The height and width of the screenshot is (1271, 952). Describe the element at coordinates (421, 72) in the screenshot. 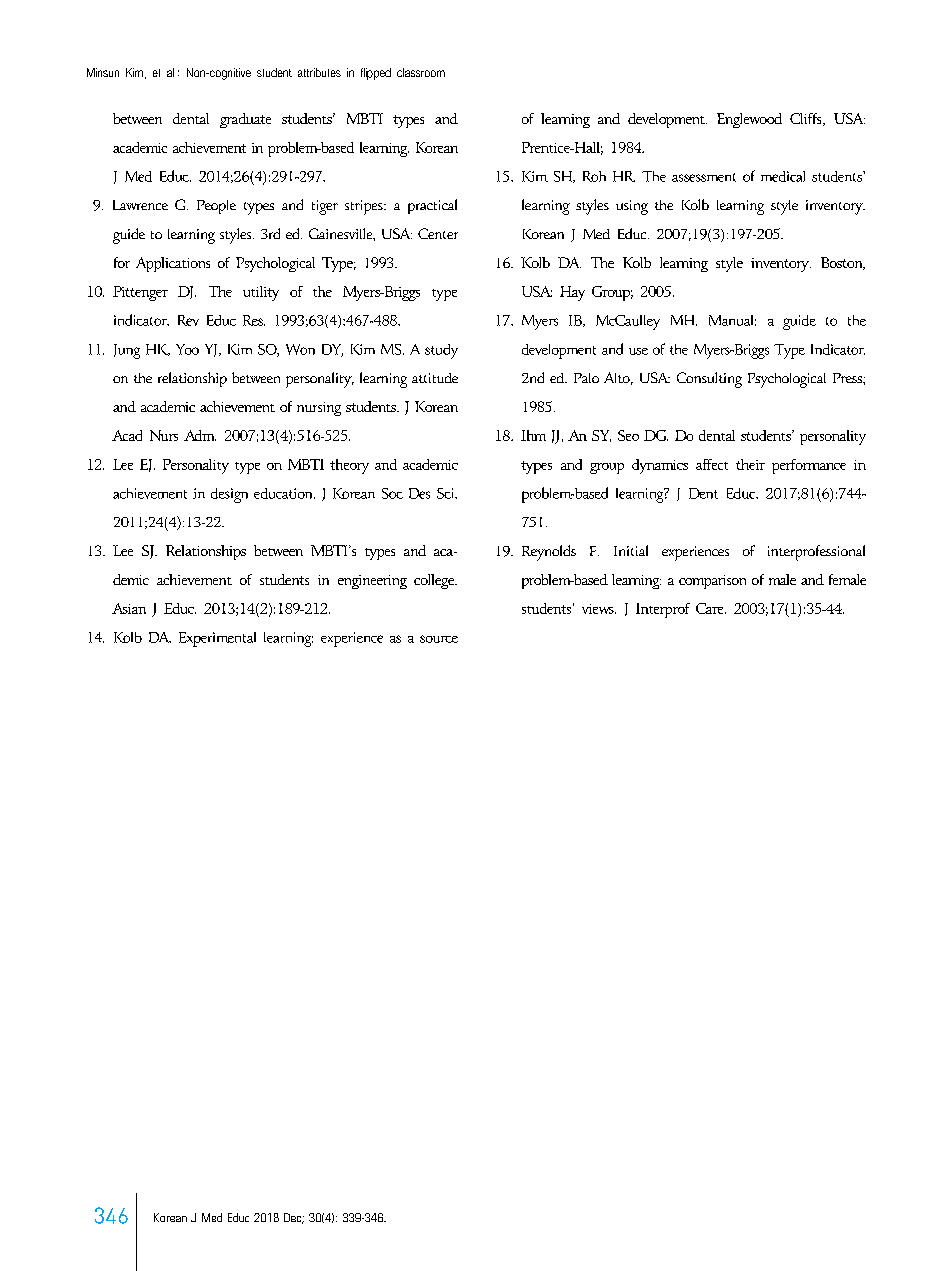

I see `classroom` at that location.
